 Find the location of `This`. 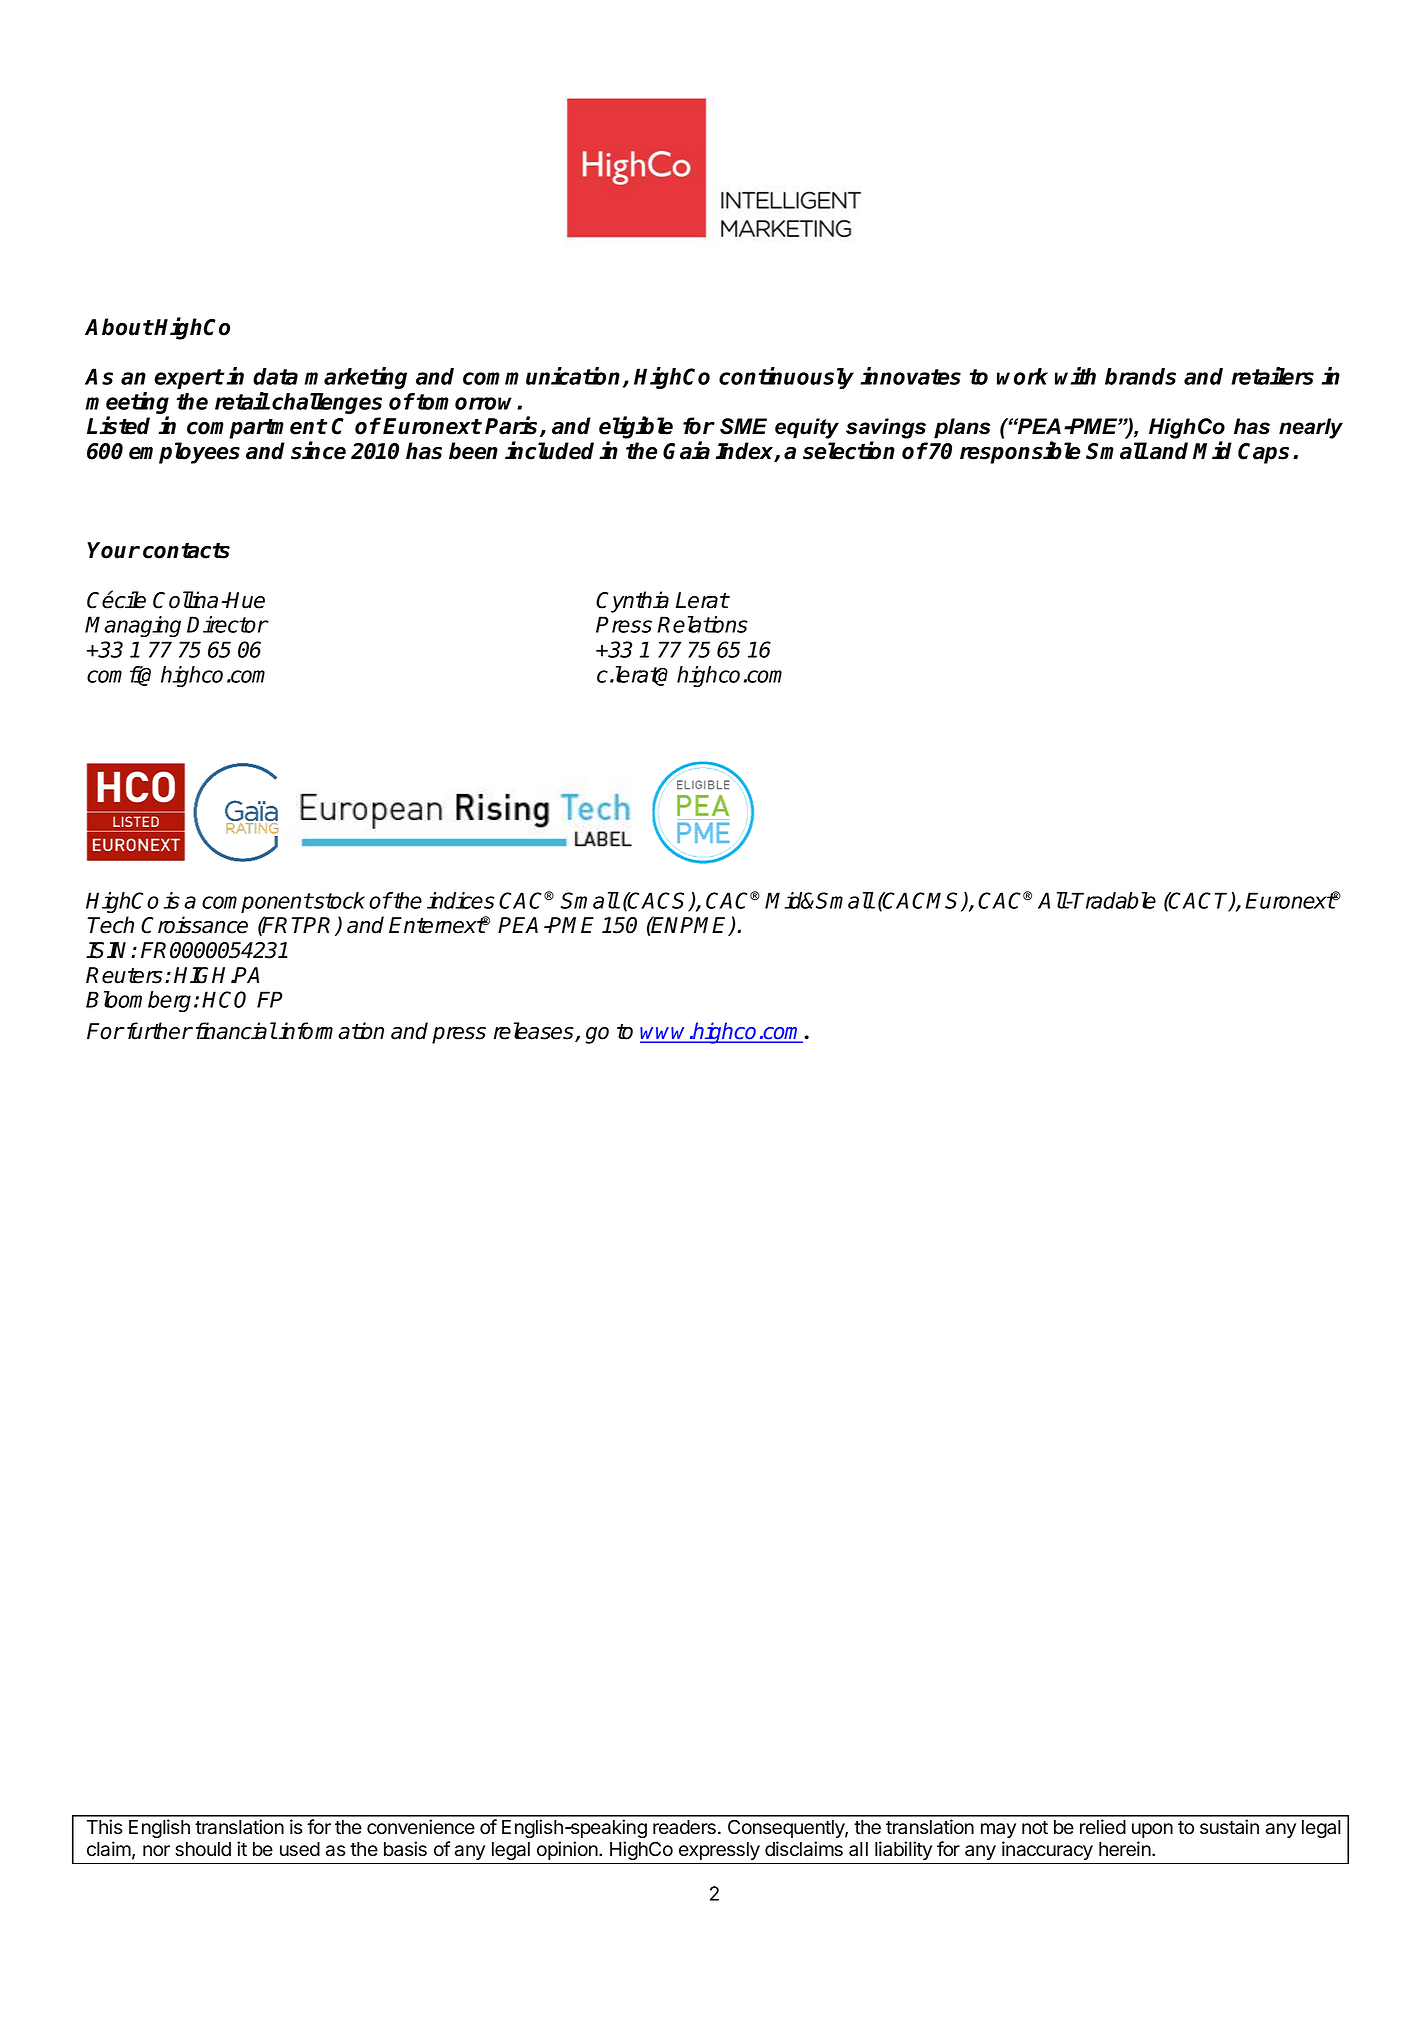

This is located at coordinates (104, 1827).
